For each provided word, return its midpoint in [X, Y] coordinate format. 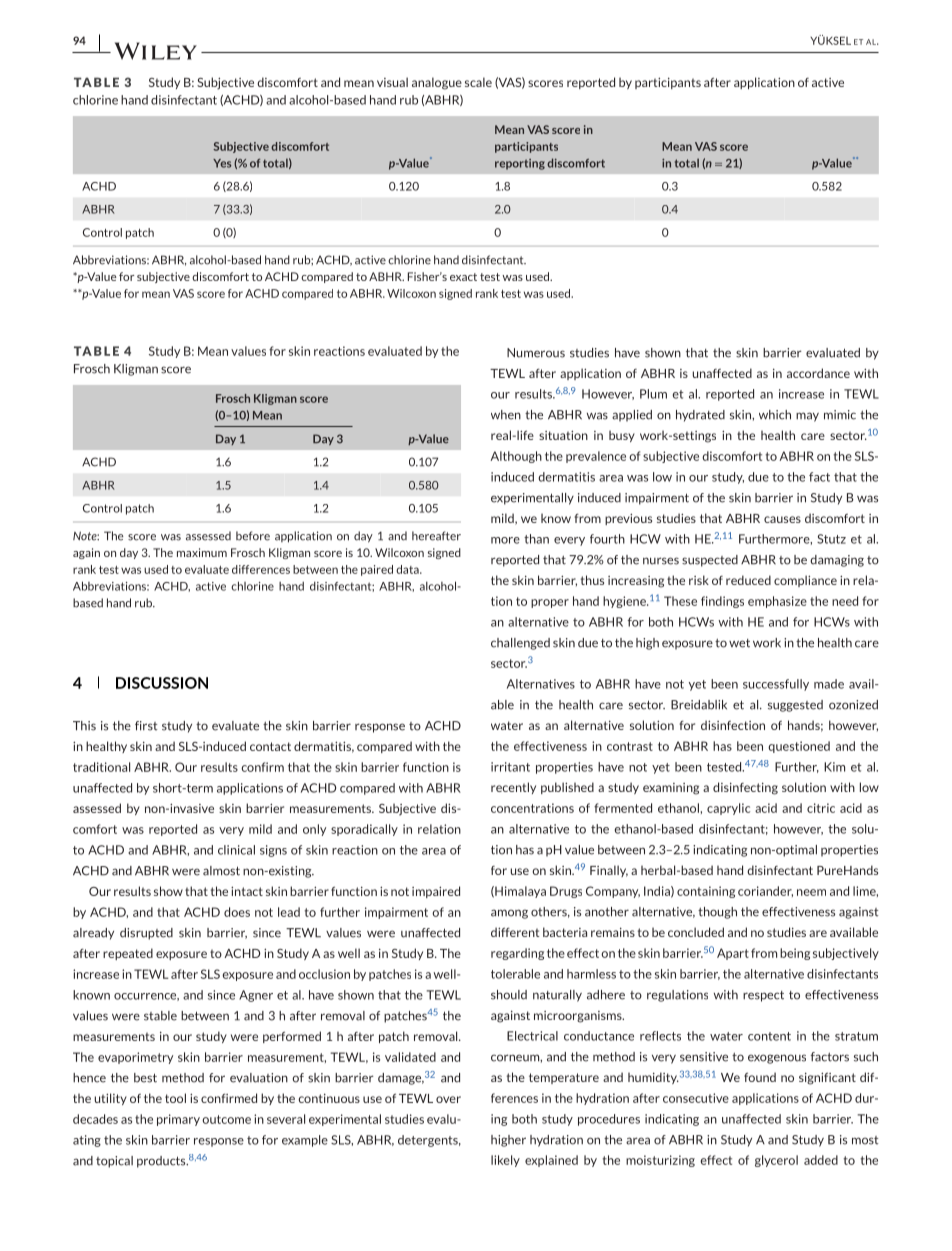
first [146, 726]
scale [478, 82]
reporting [520, 164]
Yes [222, 163]
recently [513, 788]
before [253, 536]
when [506, 415]
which [775, 415]
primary [178, 1120]
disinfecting [745, 788]
